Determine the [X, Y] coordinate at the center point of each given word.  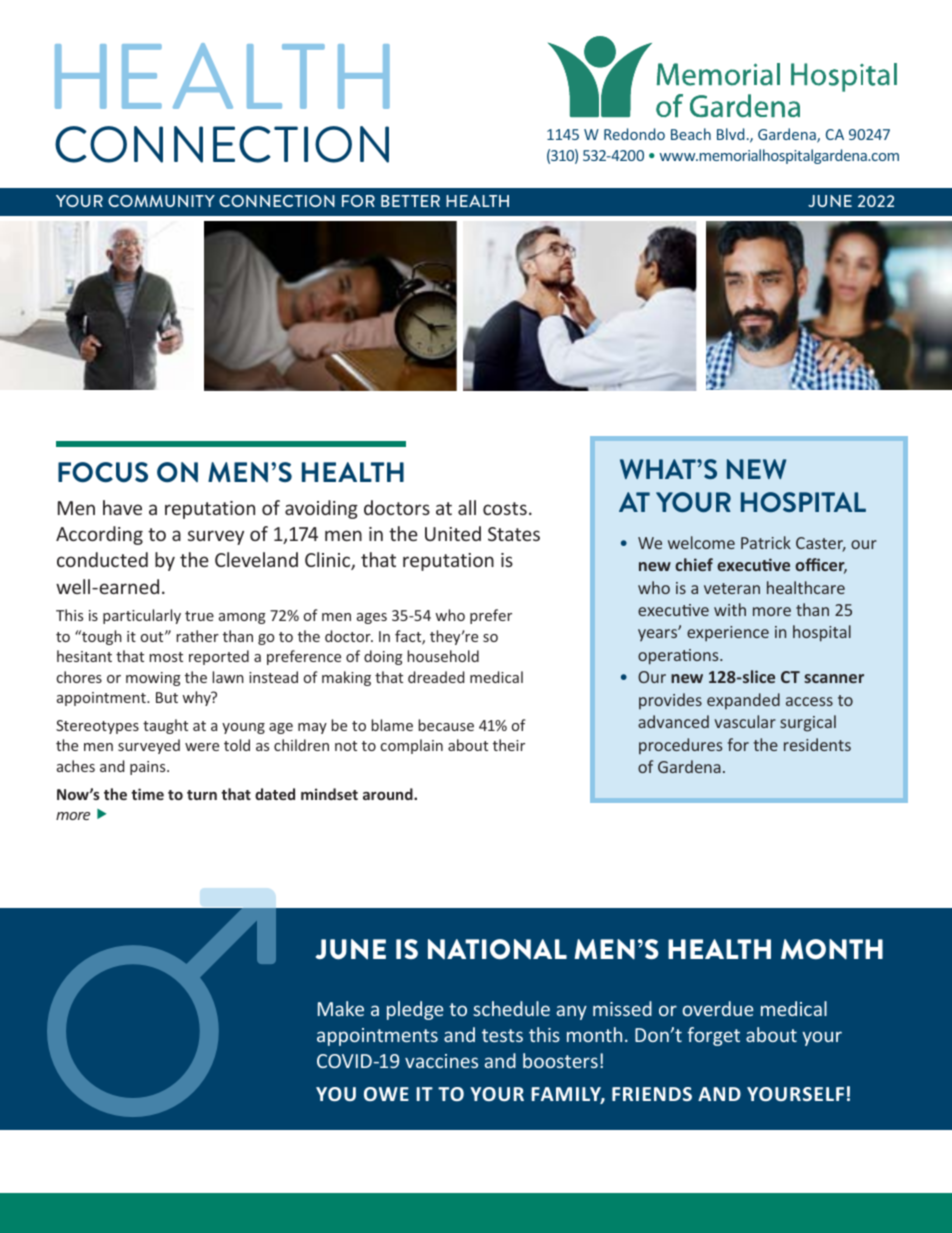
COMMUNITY [161, 201]
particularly [142, 616]
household [443, 656]
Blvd [730, 134]
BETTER [410, 201]
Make [341, 1008]
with [730, 609]
